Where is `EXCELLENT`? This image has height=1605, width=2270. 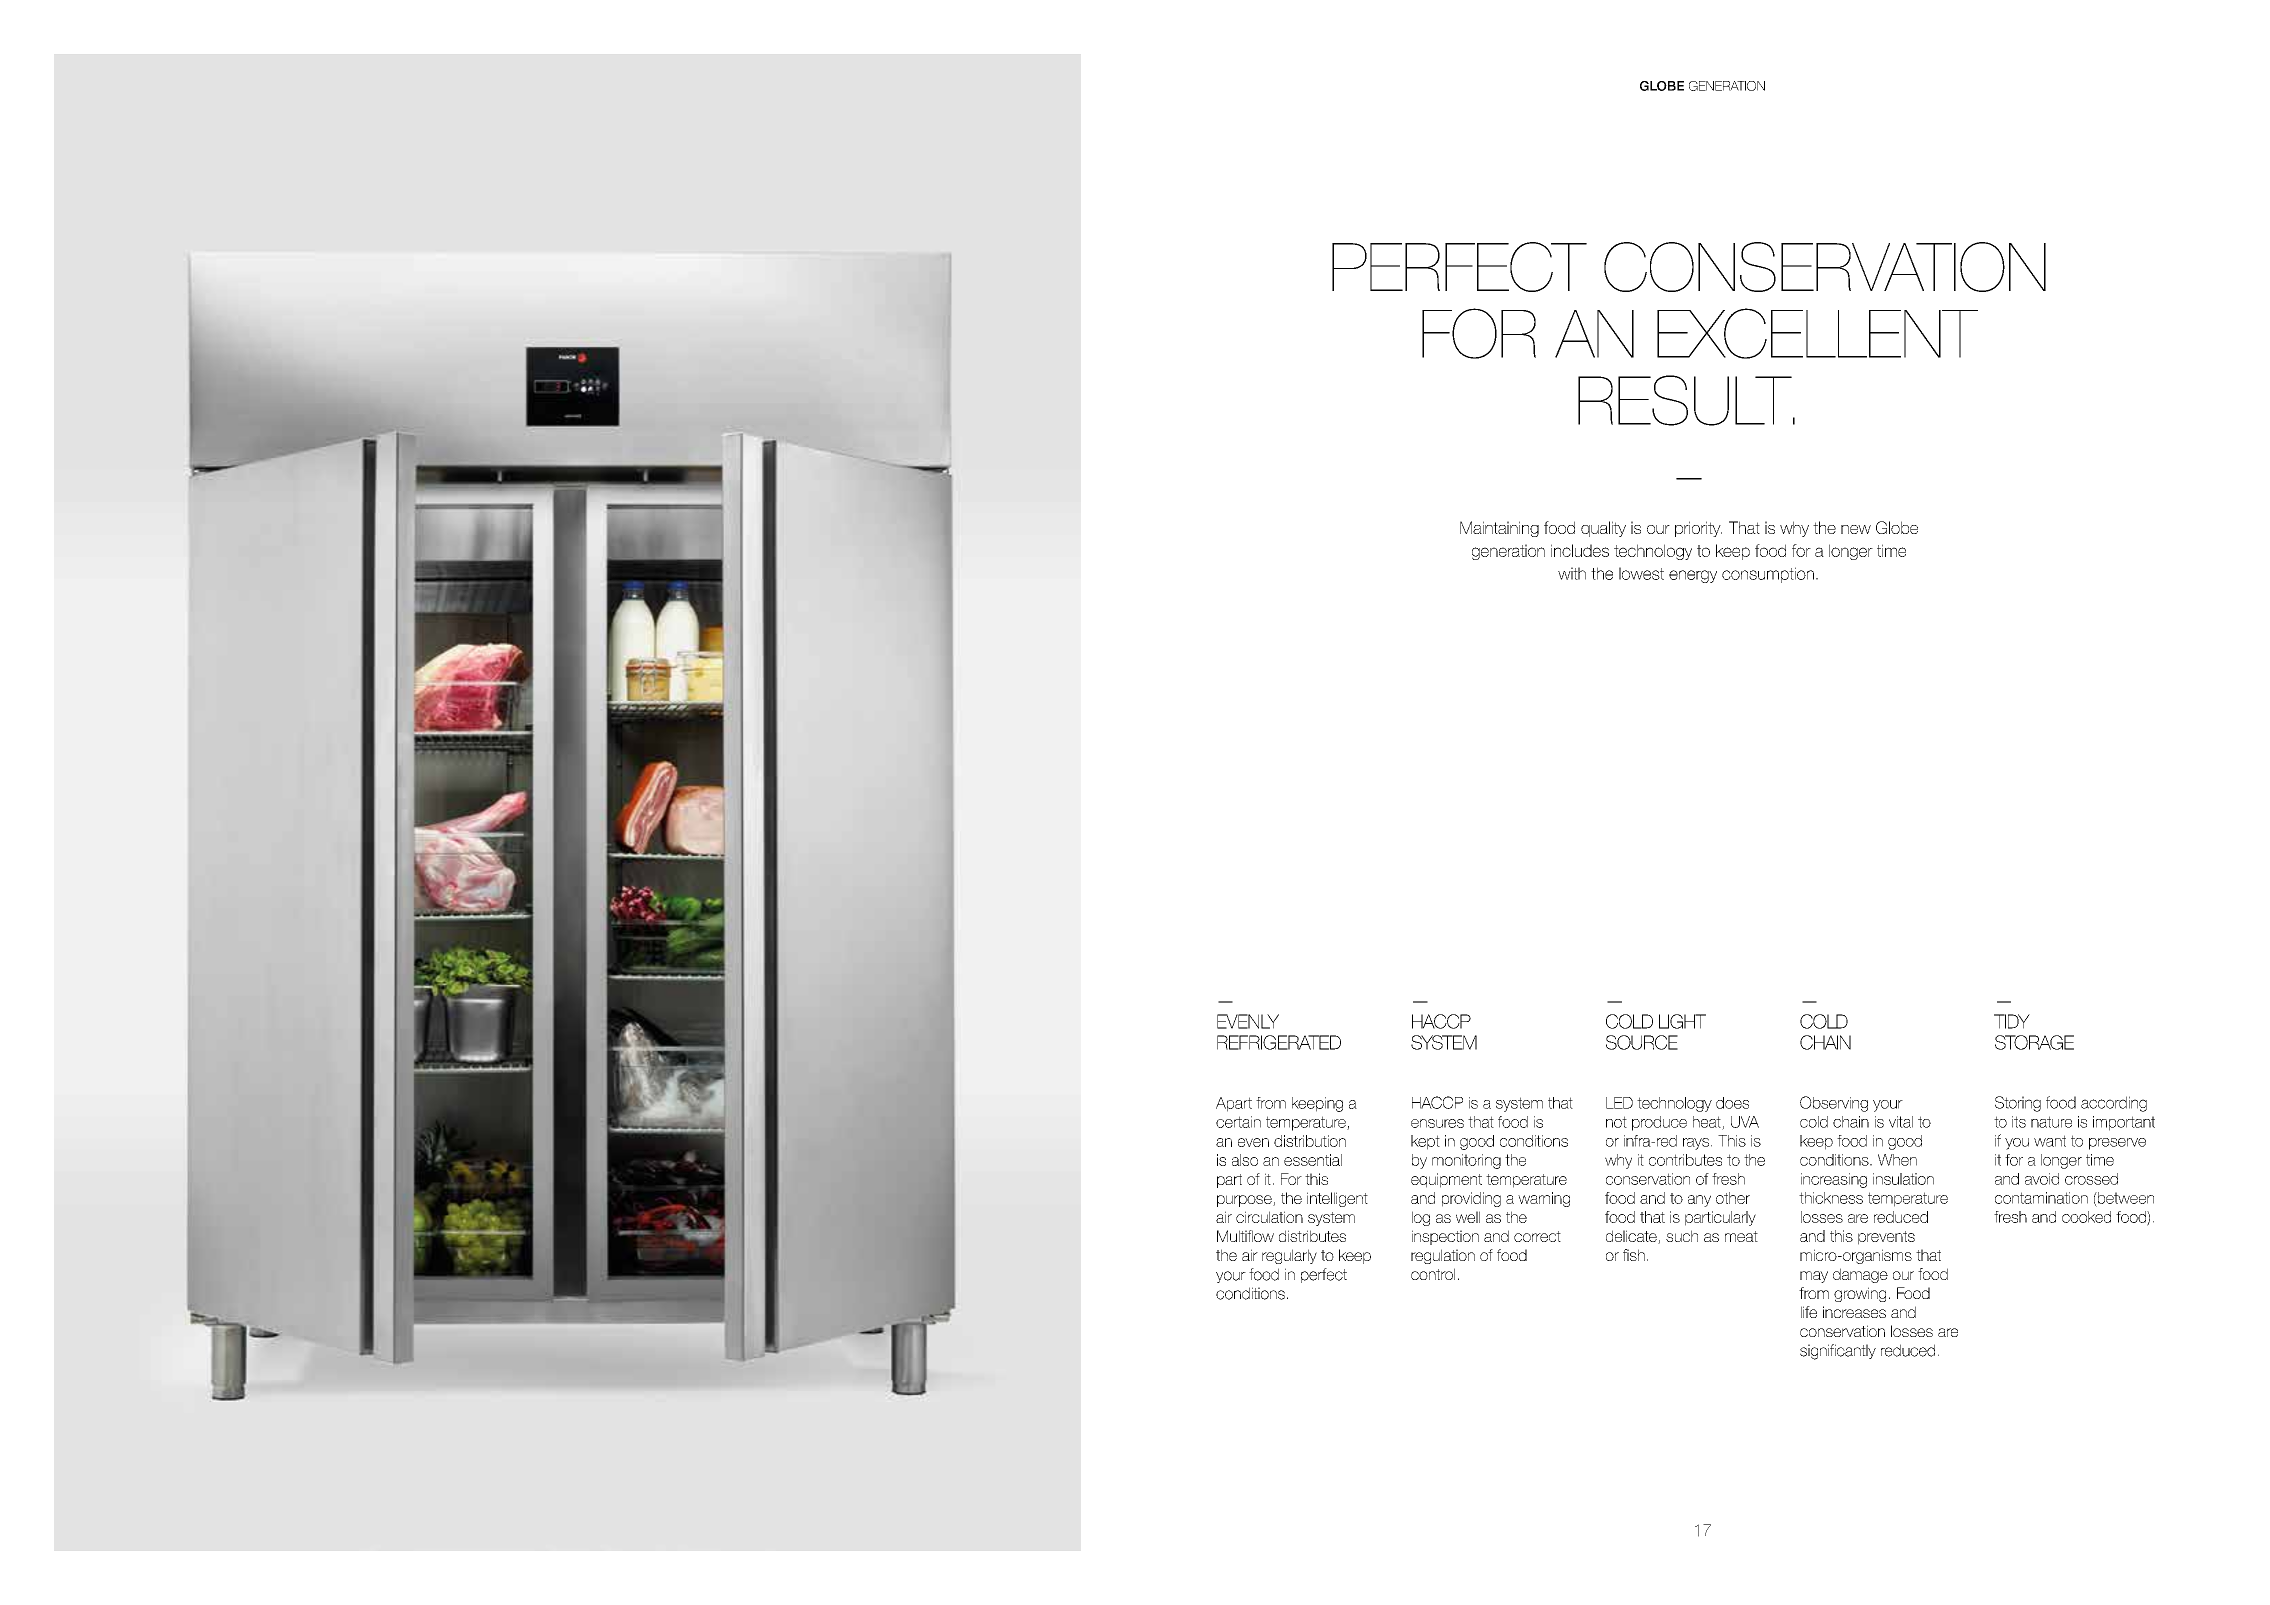 EXCELLENT is located at coordinates (1817, 333).
